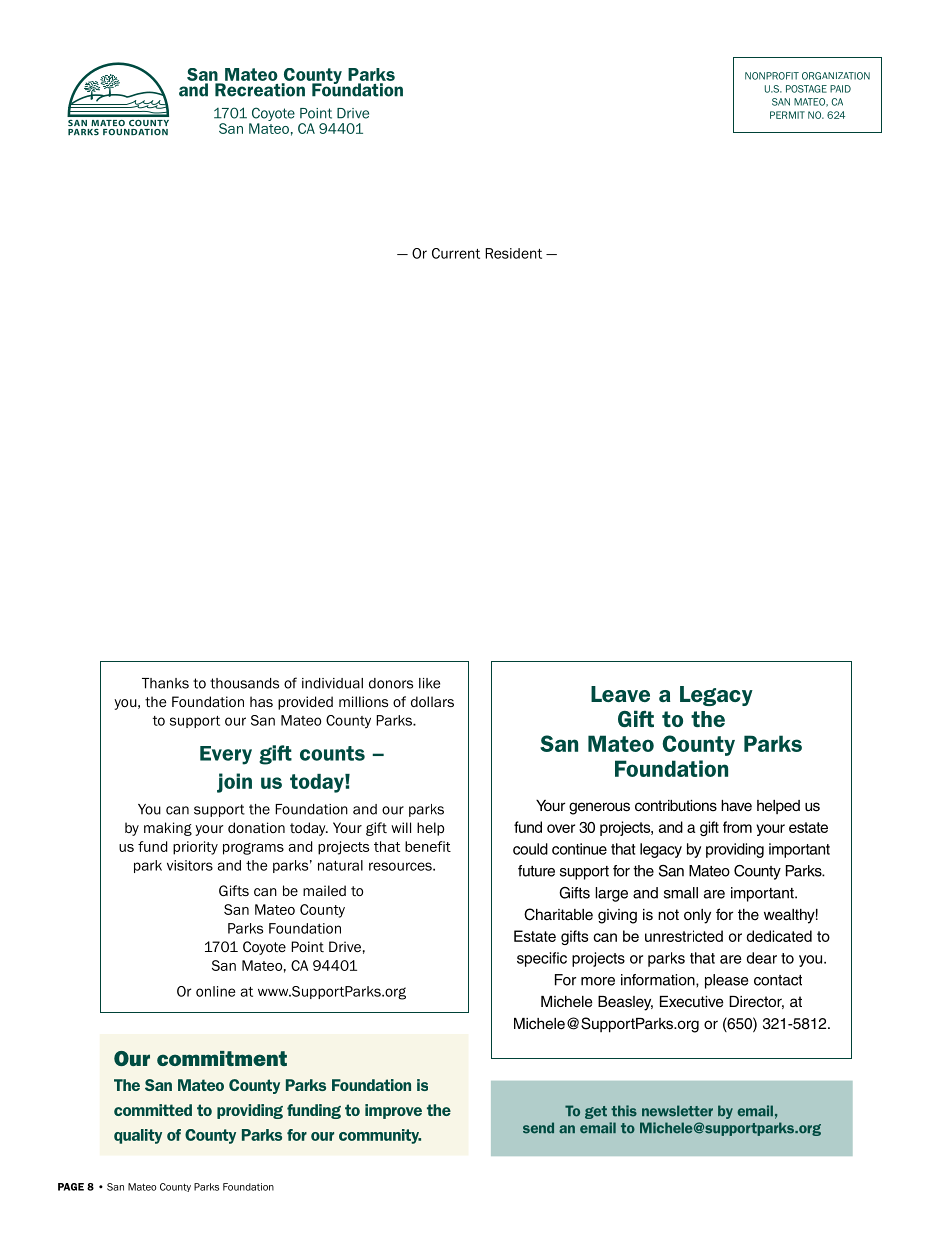 The height and width of the screenshot is (1233, 952). What do you see at coordinates (429, 683) in the screenshot?
I see `like` at bounding box center [429, 683].
